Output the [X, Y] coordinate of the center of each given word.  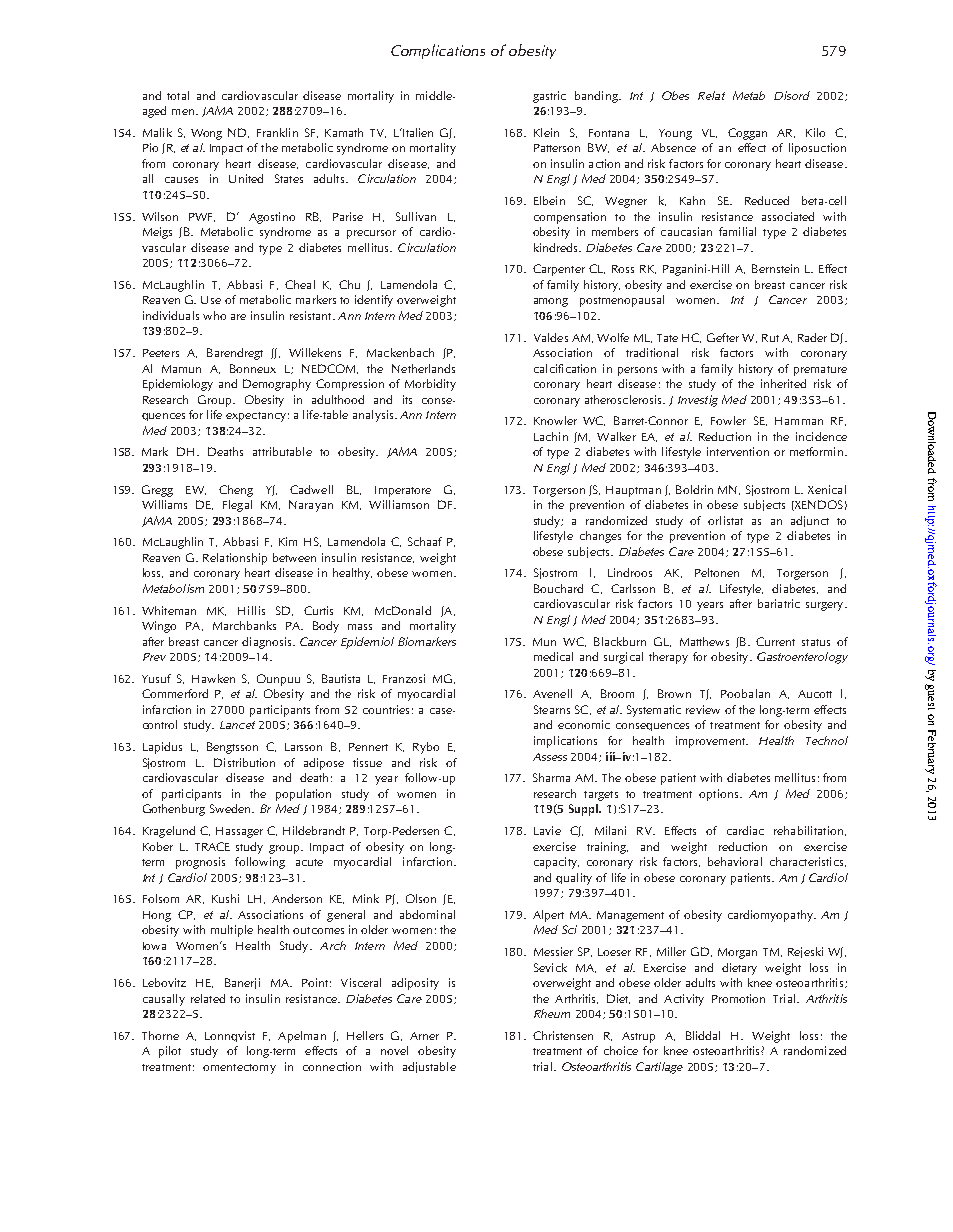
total [178, 95]
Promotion [738, 998]
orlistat [725, 520]
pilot [170, 1052]
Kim [288, 541]
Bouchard [558, 588]
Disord [792, 95]
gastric [549, 97]
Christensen [563, 1035]
